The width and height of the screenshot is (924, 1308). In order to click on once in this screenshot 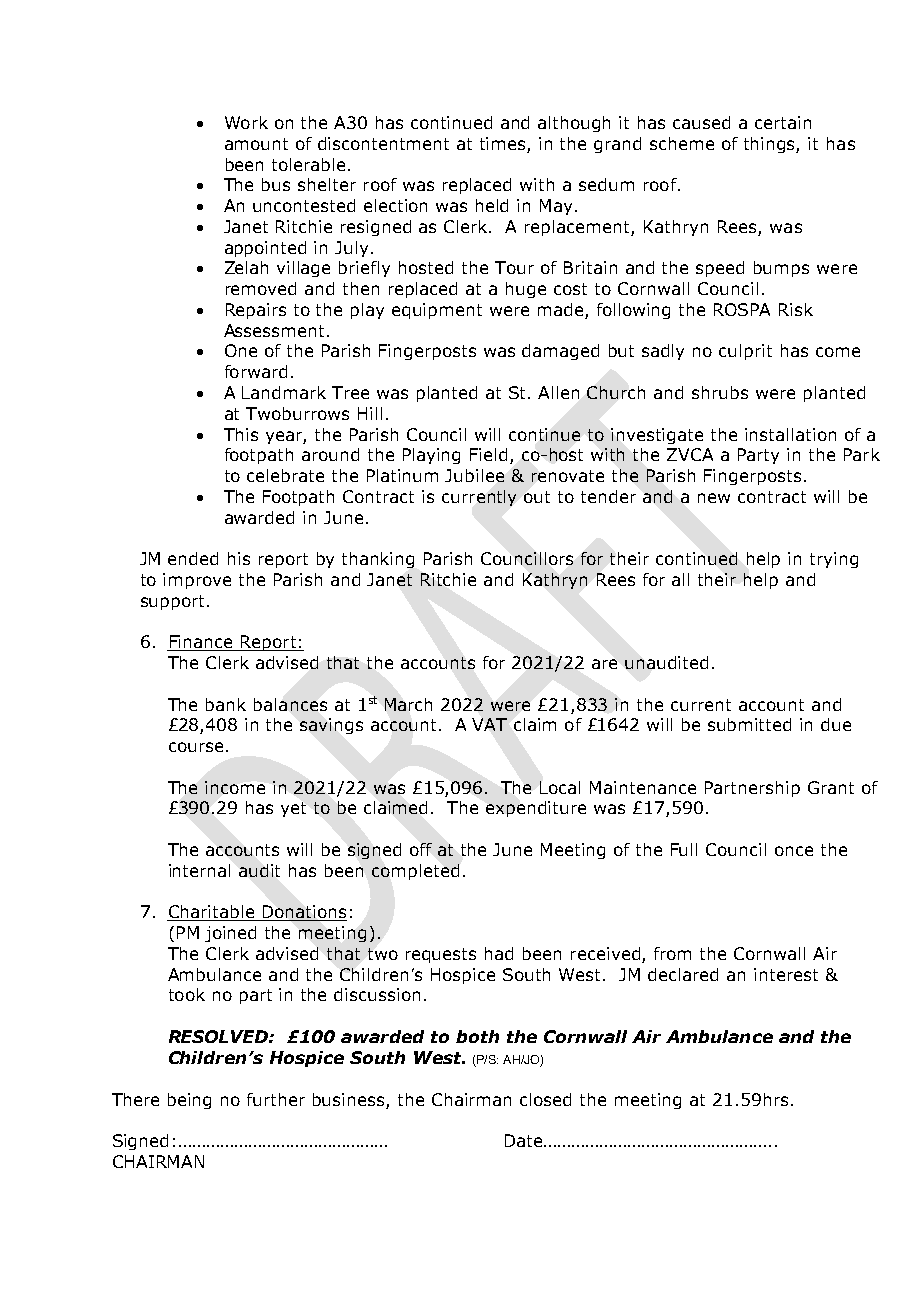, I will do `click(794, 851)`.
